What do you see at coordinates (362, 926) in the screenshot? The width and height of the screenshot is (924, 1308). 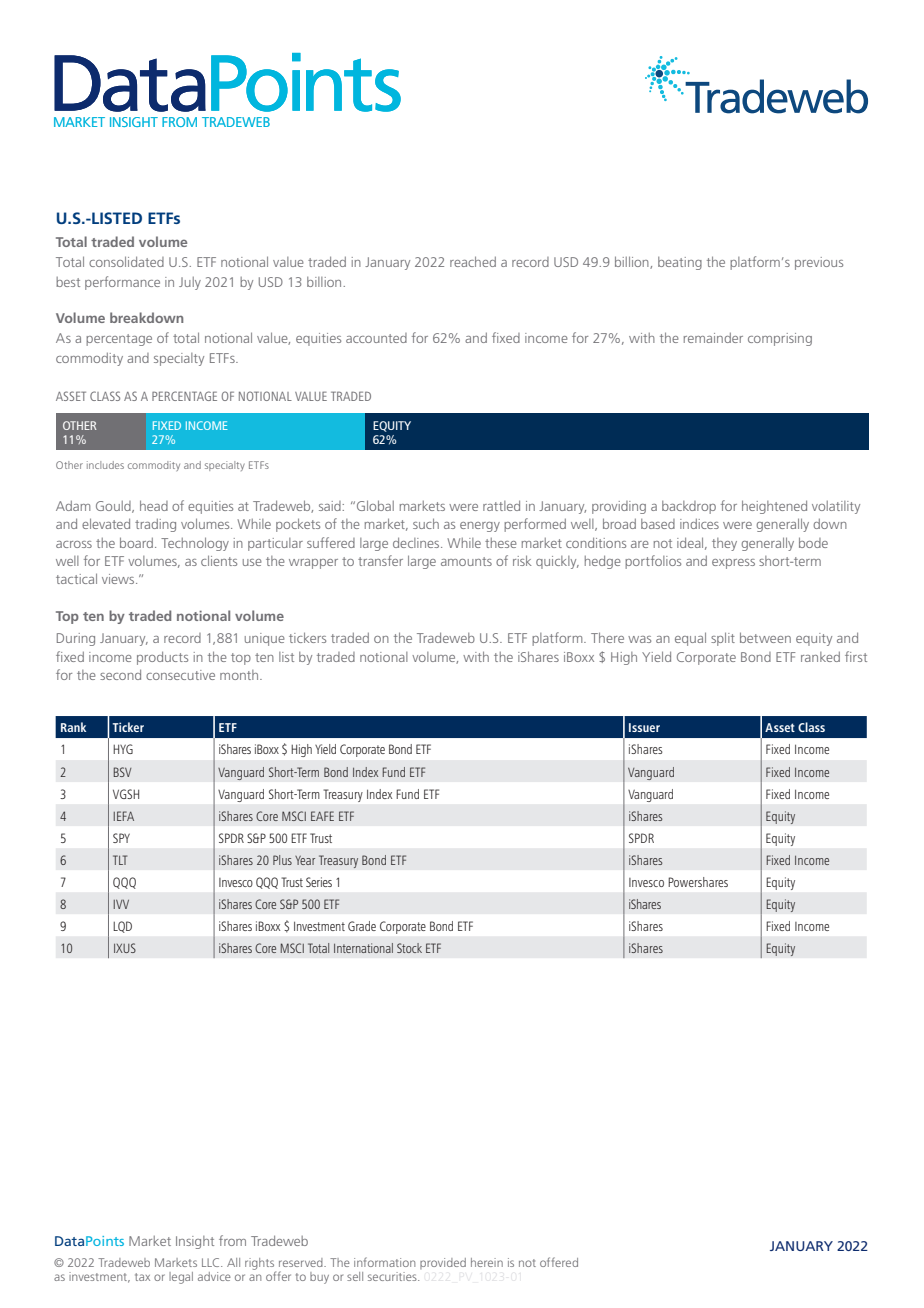 I see `Grade` at bounding box center [362, 926].
